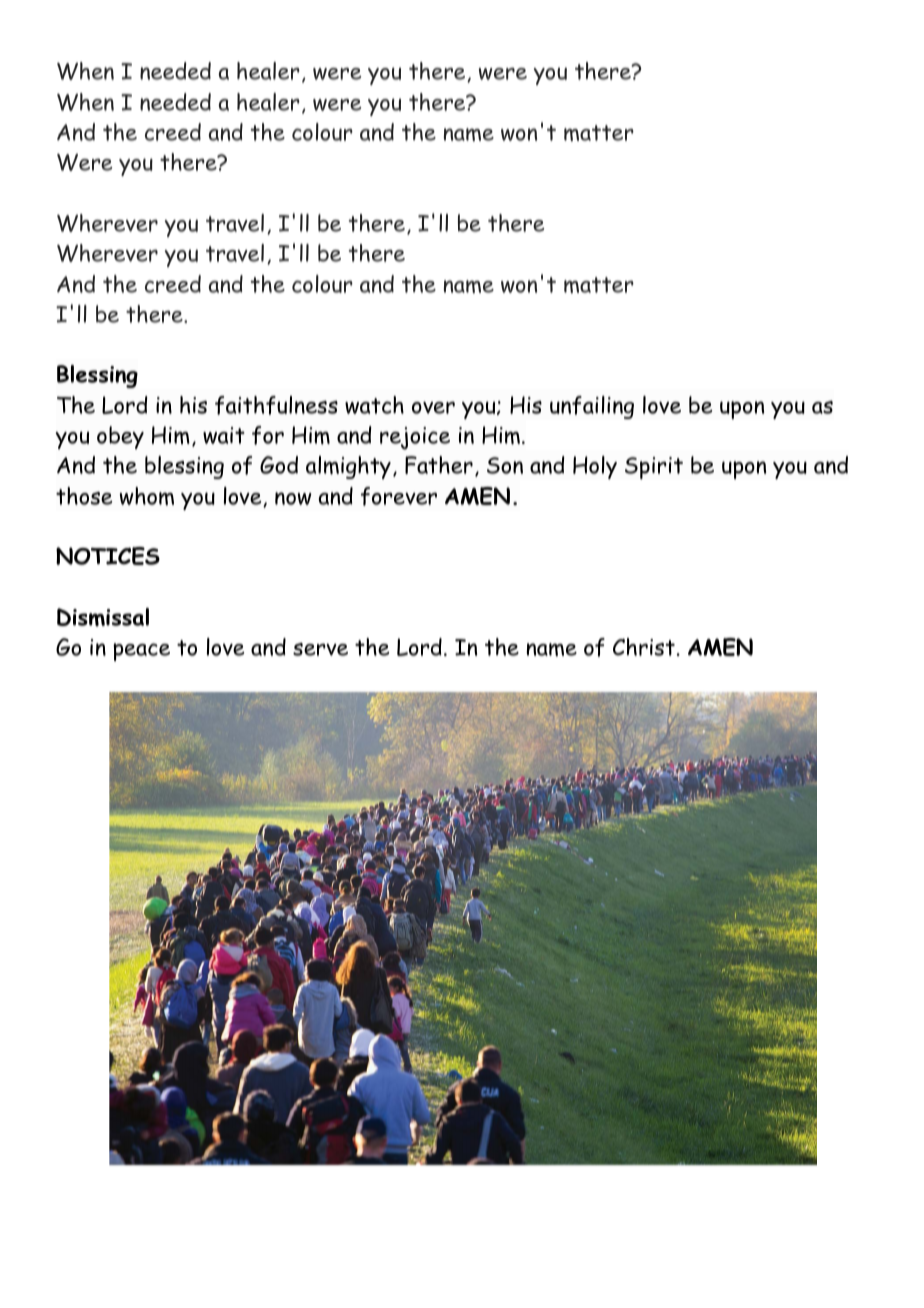 This page has width=924, height=1308. I want to click on unfailing, so click(592, 407).
